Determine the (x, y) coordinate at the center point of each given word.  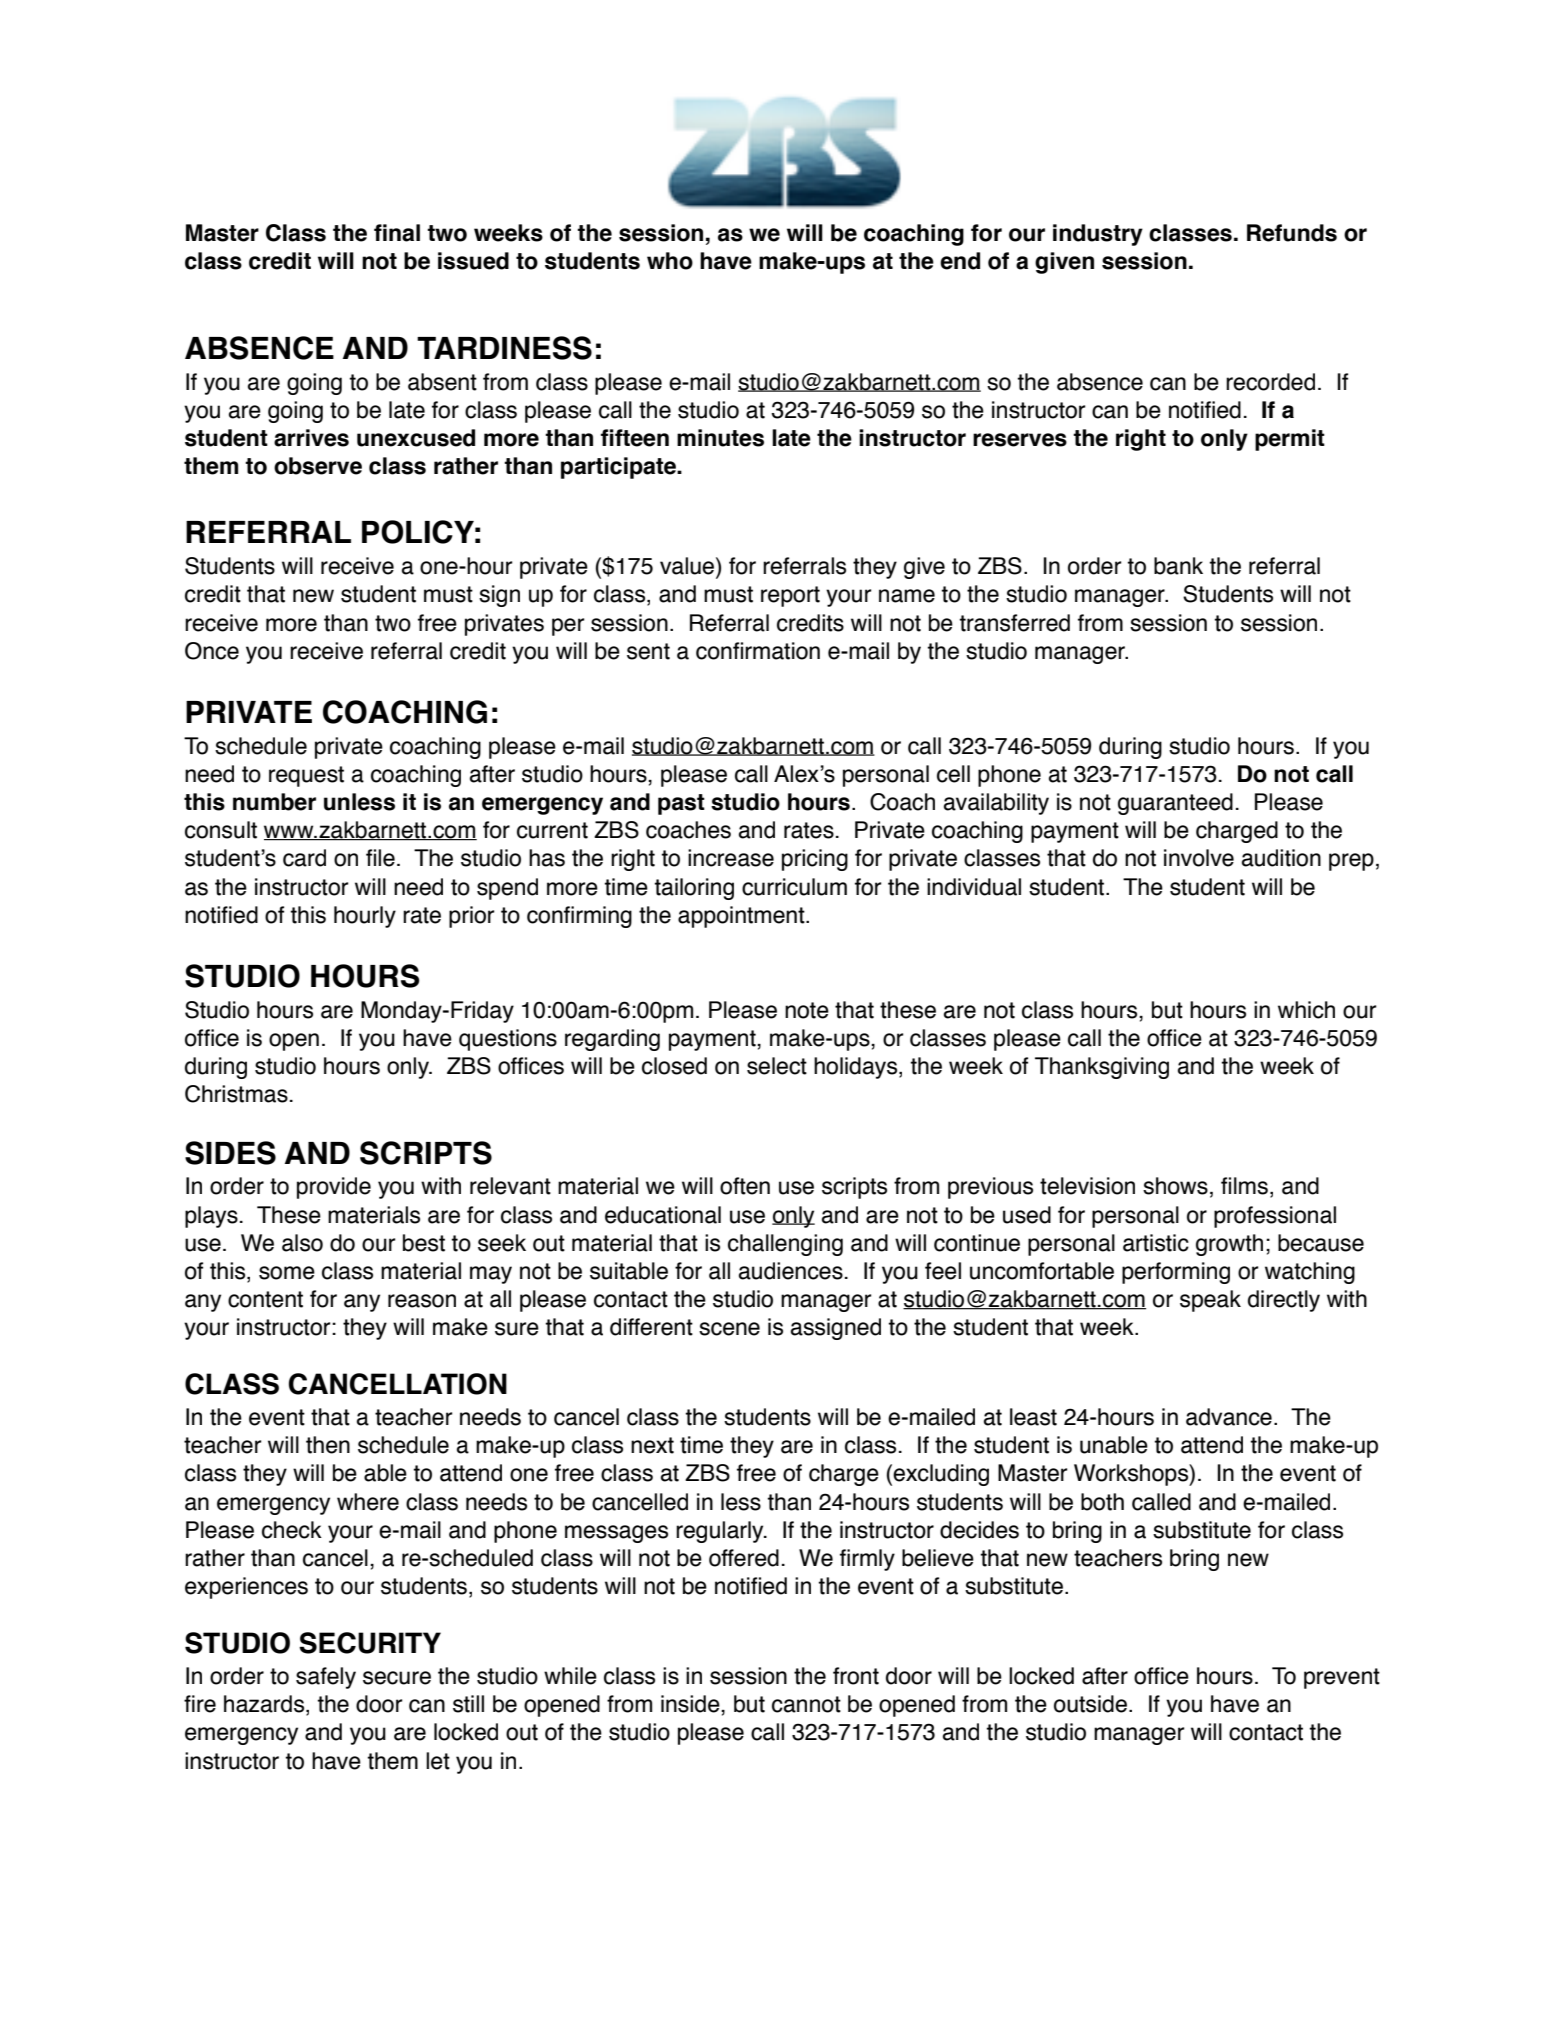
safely (326, 1678)
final (397, 233)
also (302, 1243)
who (670, 261)
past (681, 804)
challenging (785, 1245)
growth (1229, 1245)
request (306, 776)
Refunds (1292, 233)
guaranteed (1175, 804)
